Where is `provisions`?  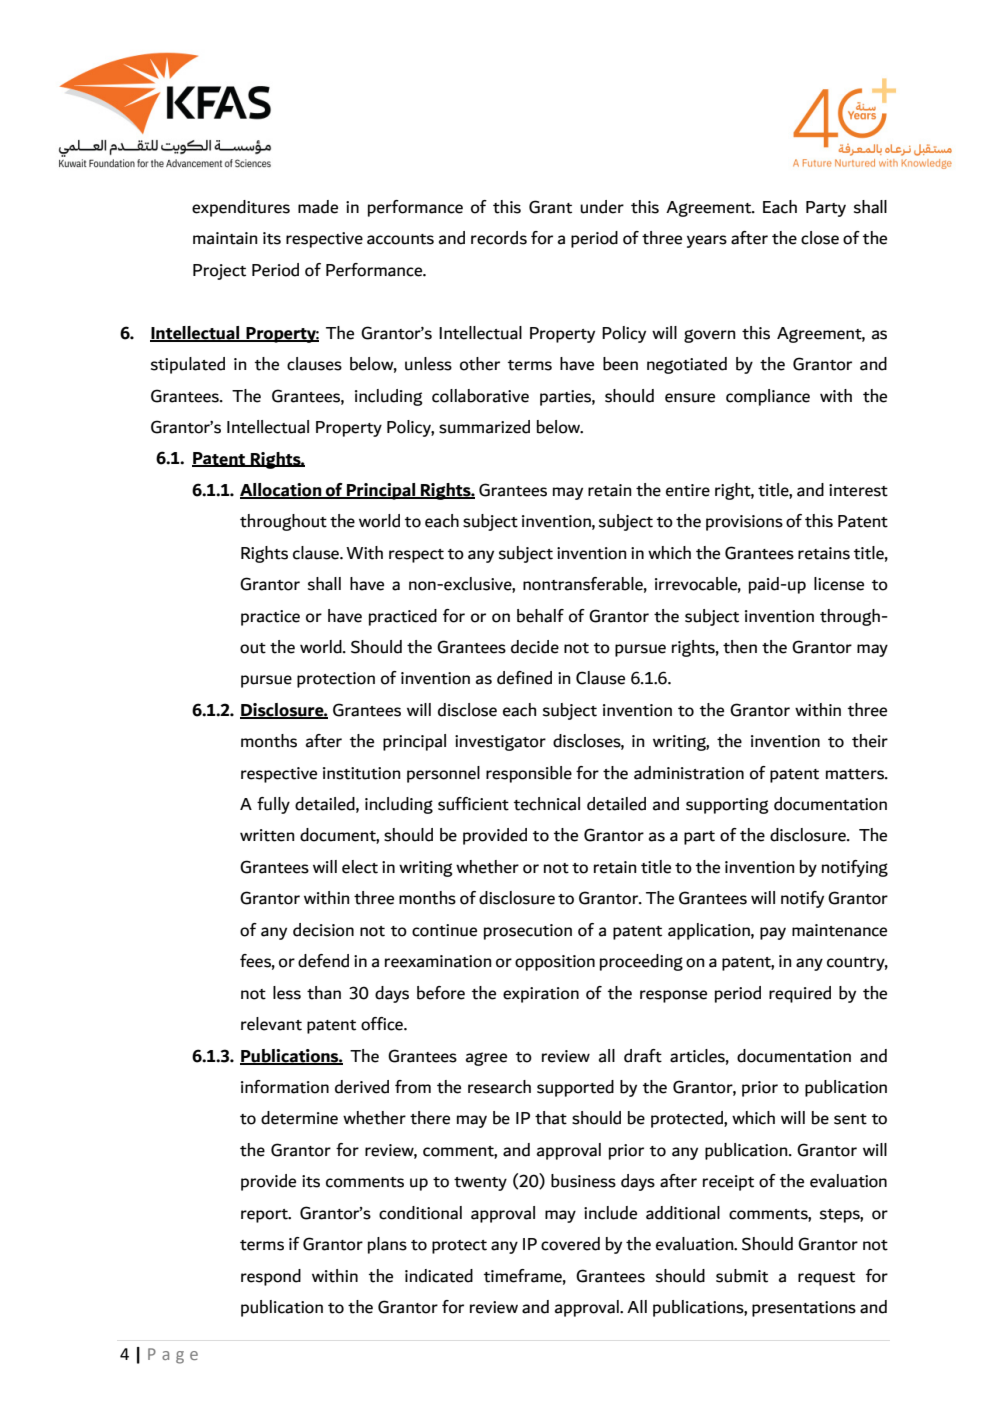
provisions is located at coordinates (744, 523).
